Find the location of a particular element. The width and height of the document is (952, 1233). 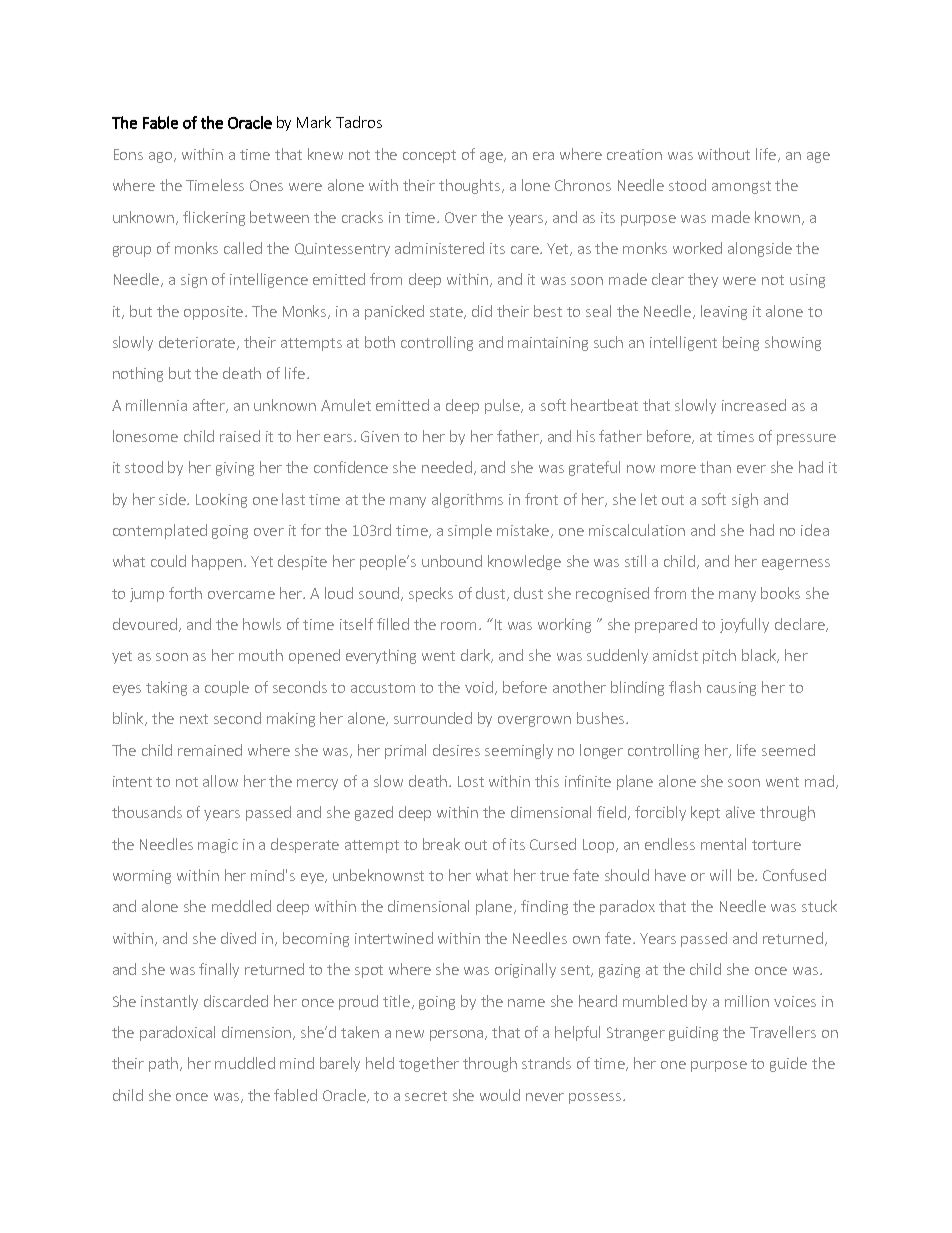

needed is located at coordinates (447, 467).
